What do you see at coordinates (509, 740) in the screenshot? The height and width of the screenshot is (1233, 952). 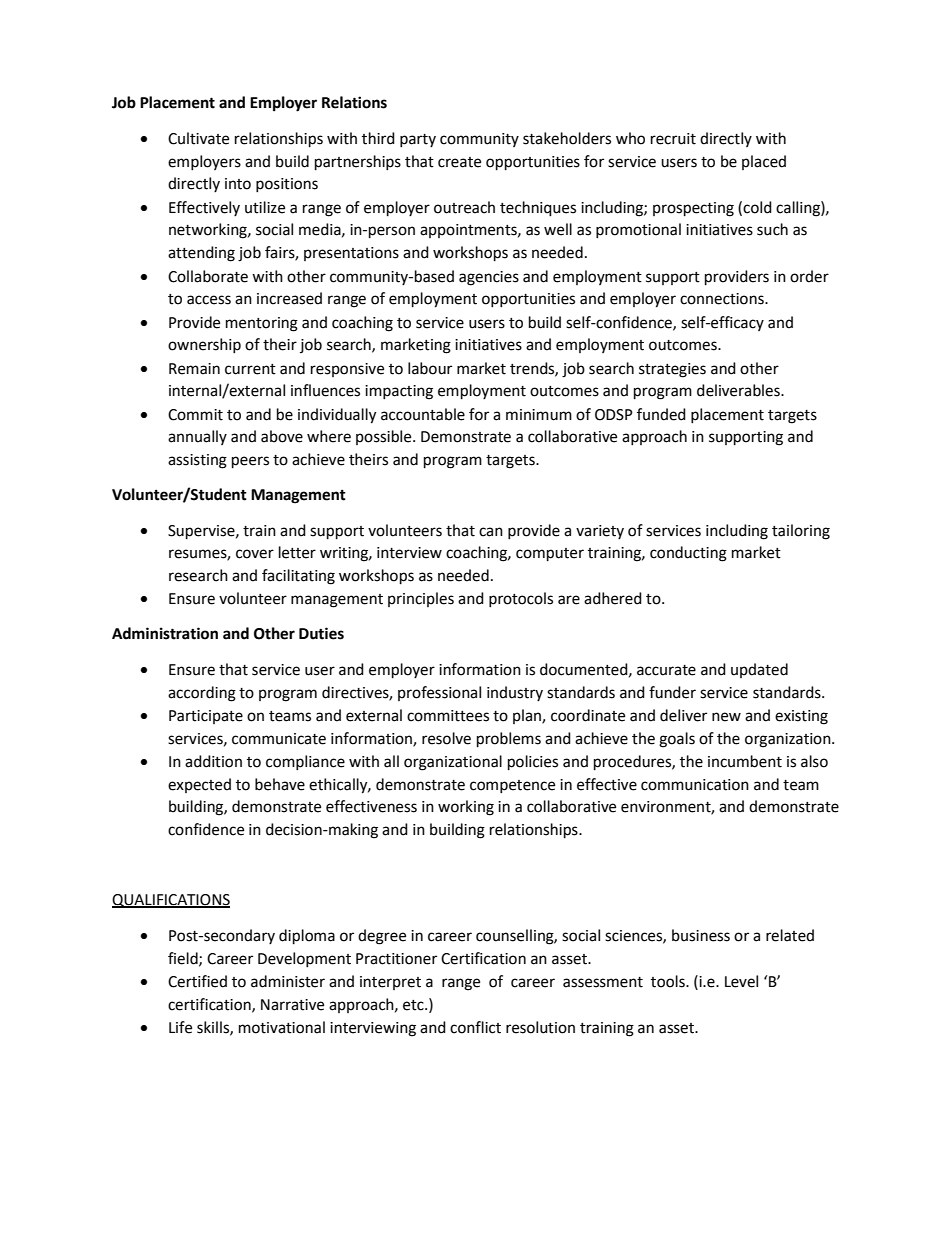 I see `problems` at bounding box center [509, 740].
